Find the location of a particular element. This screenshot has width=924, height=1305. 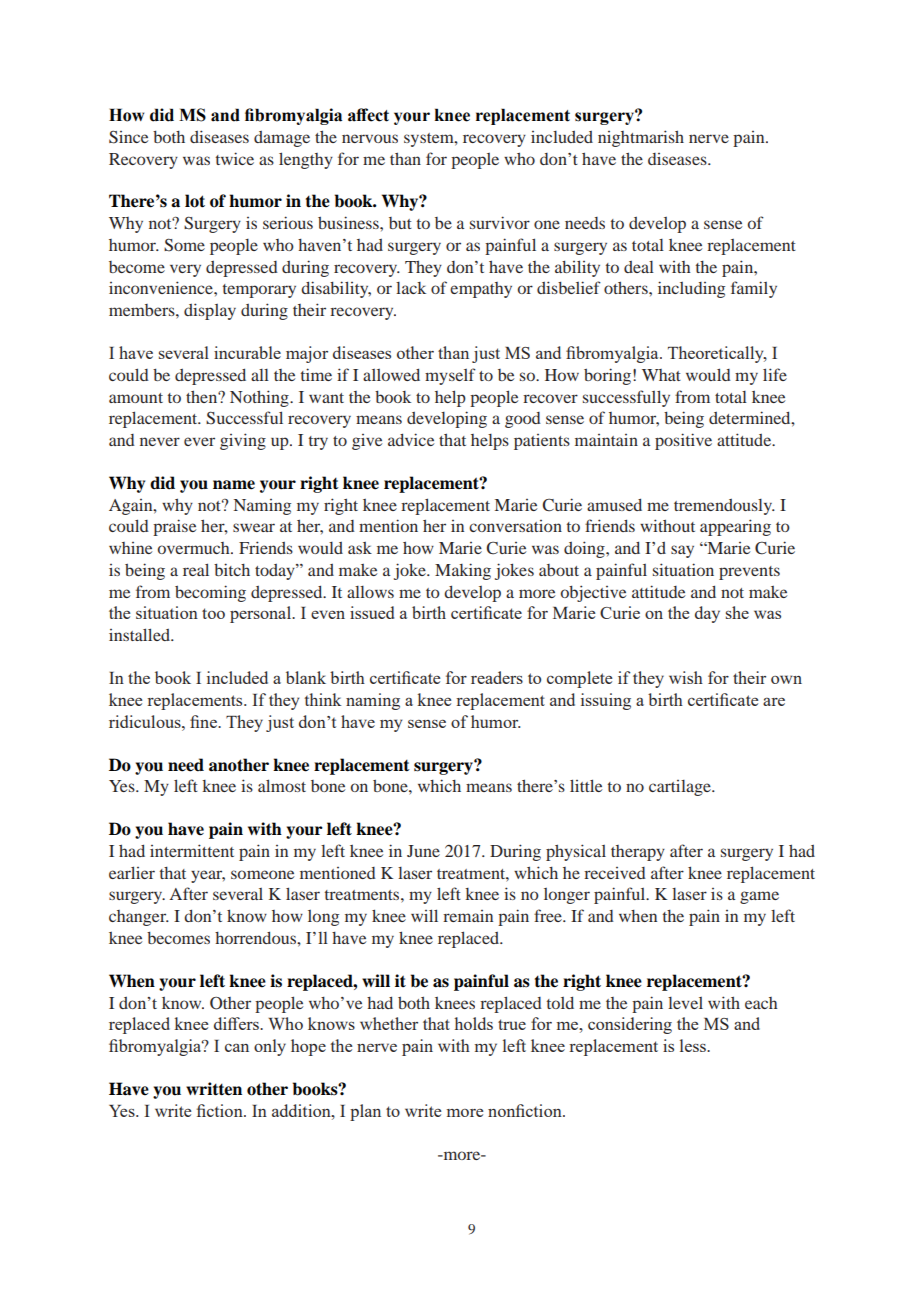

positive is located at coordinates (683, 441).
